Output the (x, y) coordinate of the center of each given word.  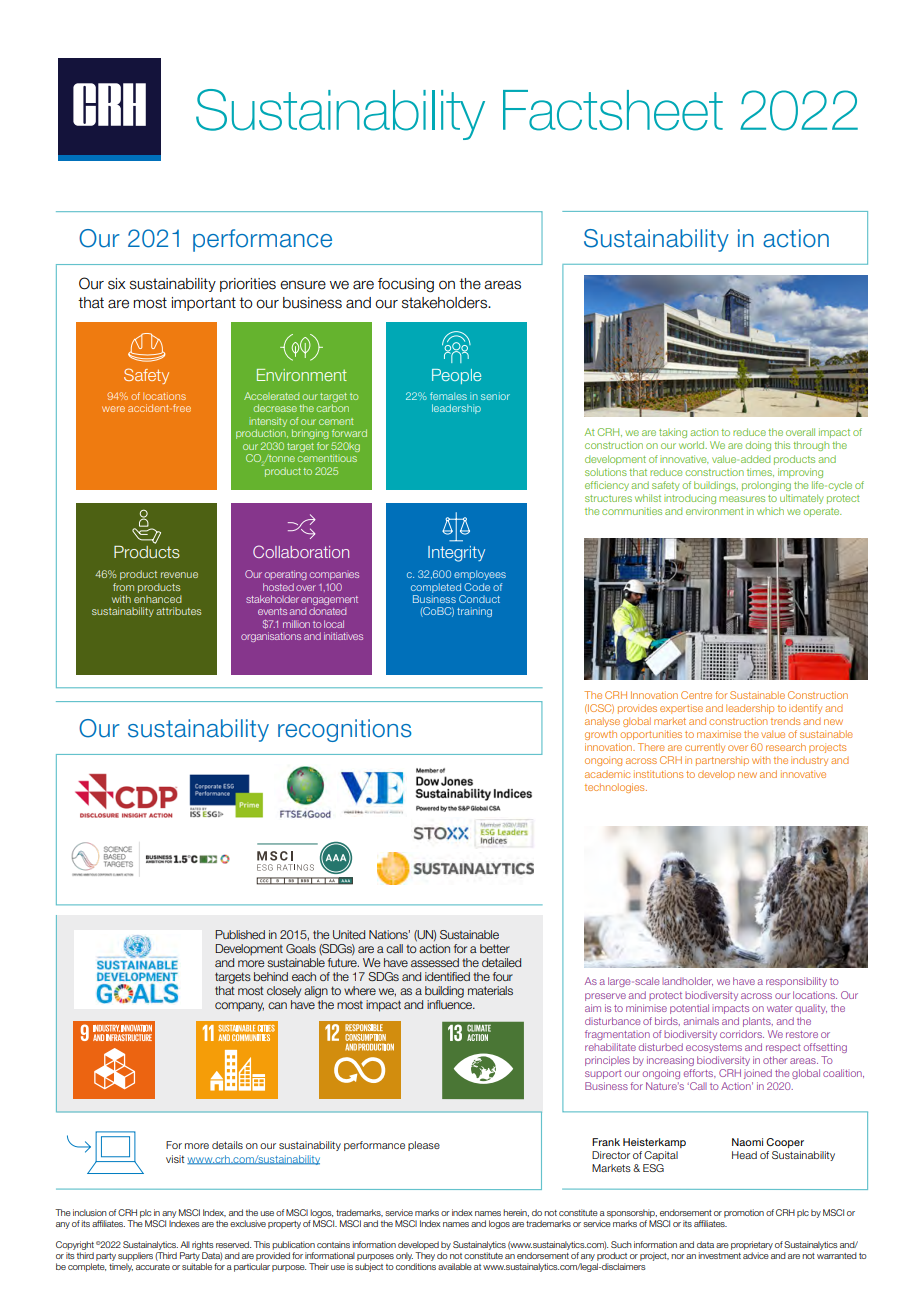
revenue (179, 575)
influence (451, 1004)
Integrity (456, 554)
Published (240, 934)
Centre (696, 695)
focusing (406, 285)
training (474, 612)
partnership (722, 761)
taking (673, 433)
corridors (742, 1034)
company (239, 1007)
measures (742, 499)
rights (203, 1245)
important (204, 304)
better (495, 948)
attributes (178, 611)
